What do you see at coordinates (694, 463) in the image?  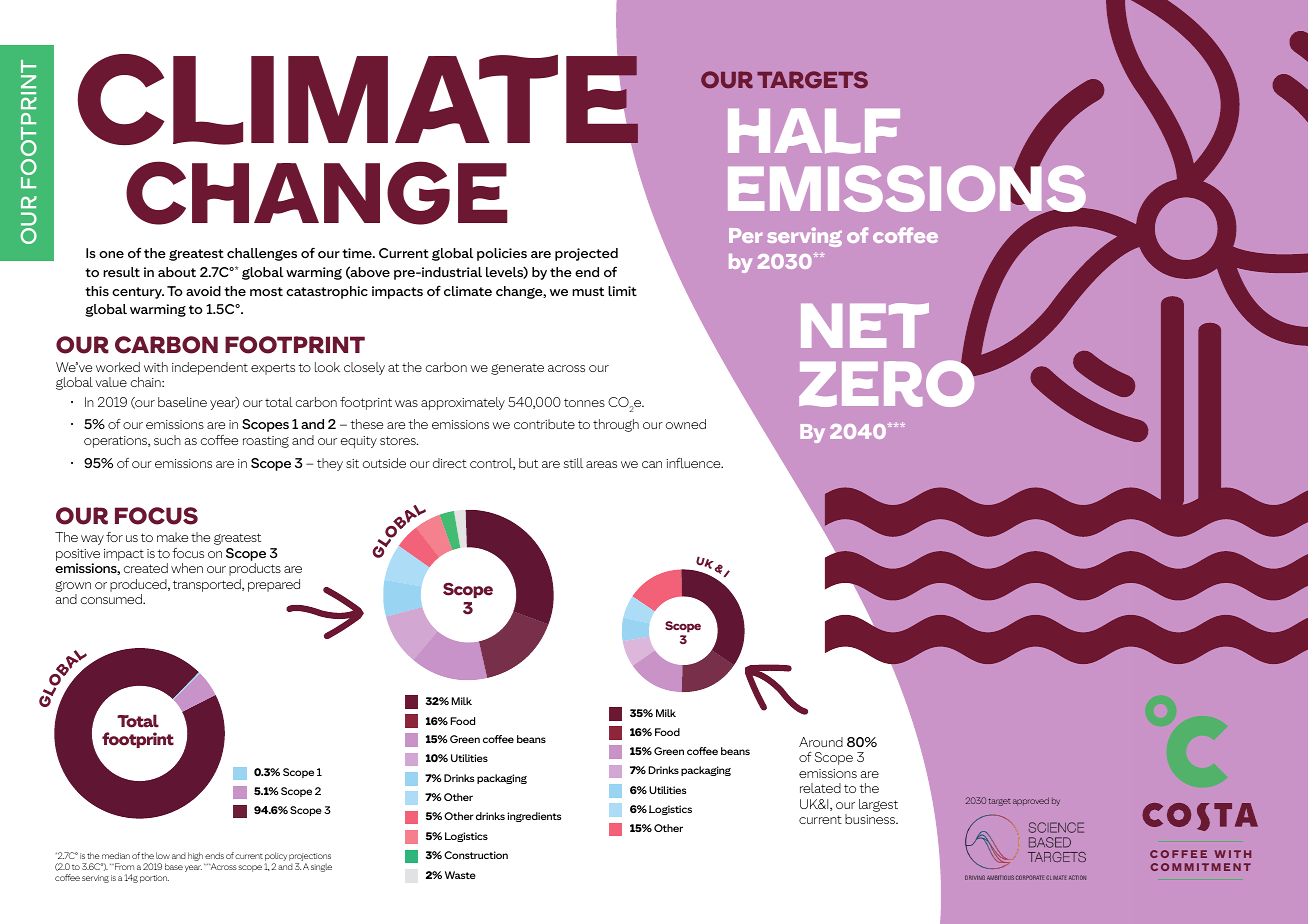 I see `influence` at bounding box center [694, 463].
